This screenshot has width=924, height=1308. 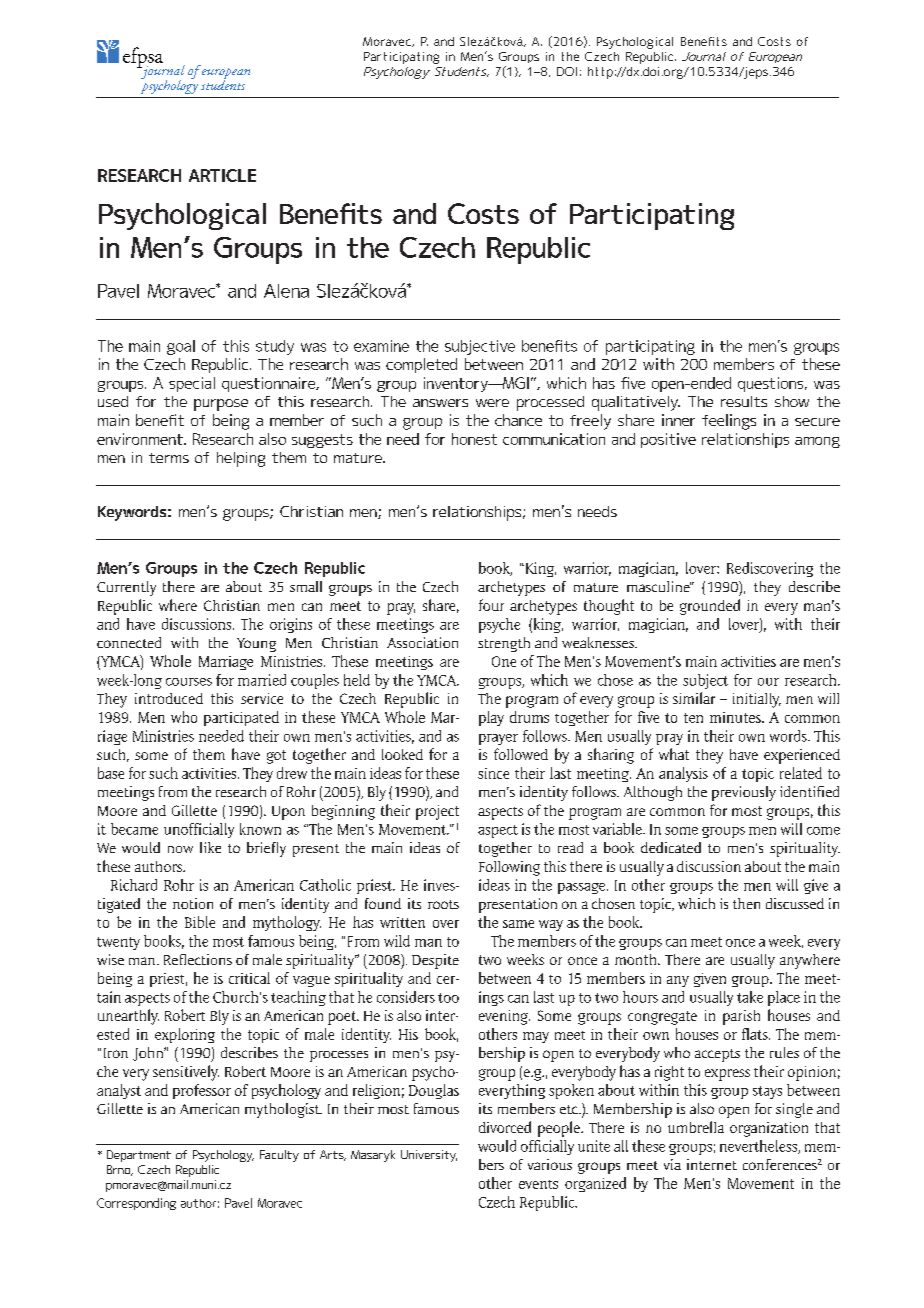 What do you see at coordinates (381, 346) in the screenshot?
I see `examine` at bounding box center [381, 346].
